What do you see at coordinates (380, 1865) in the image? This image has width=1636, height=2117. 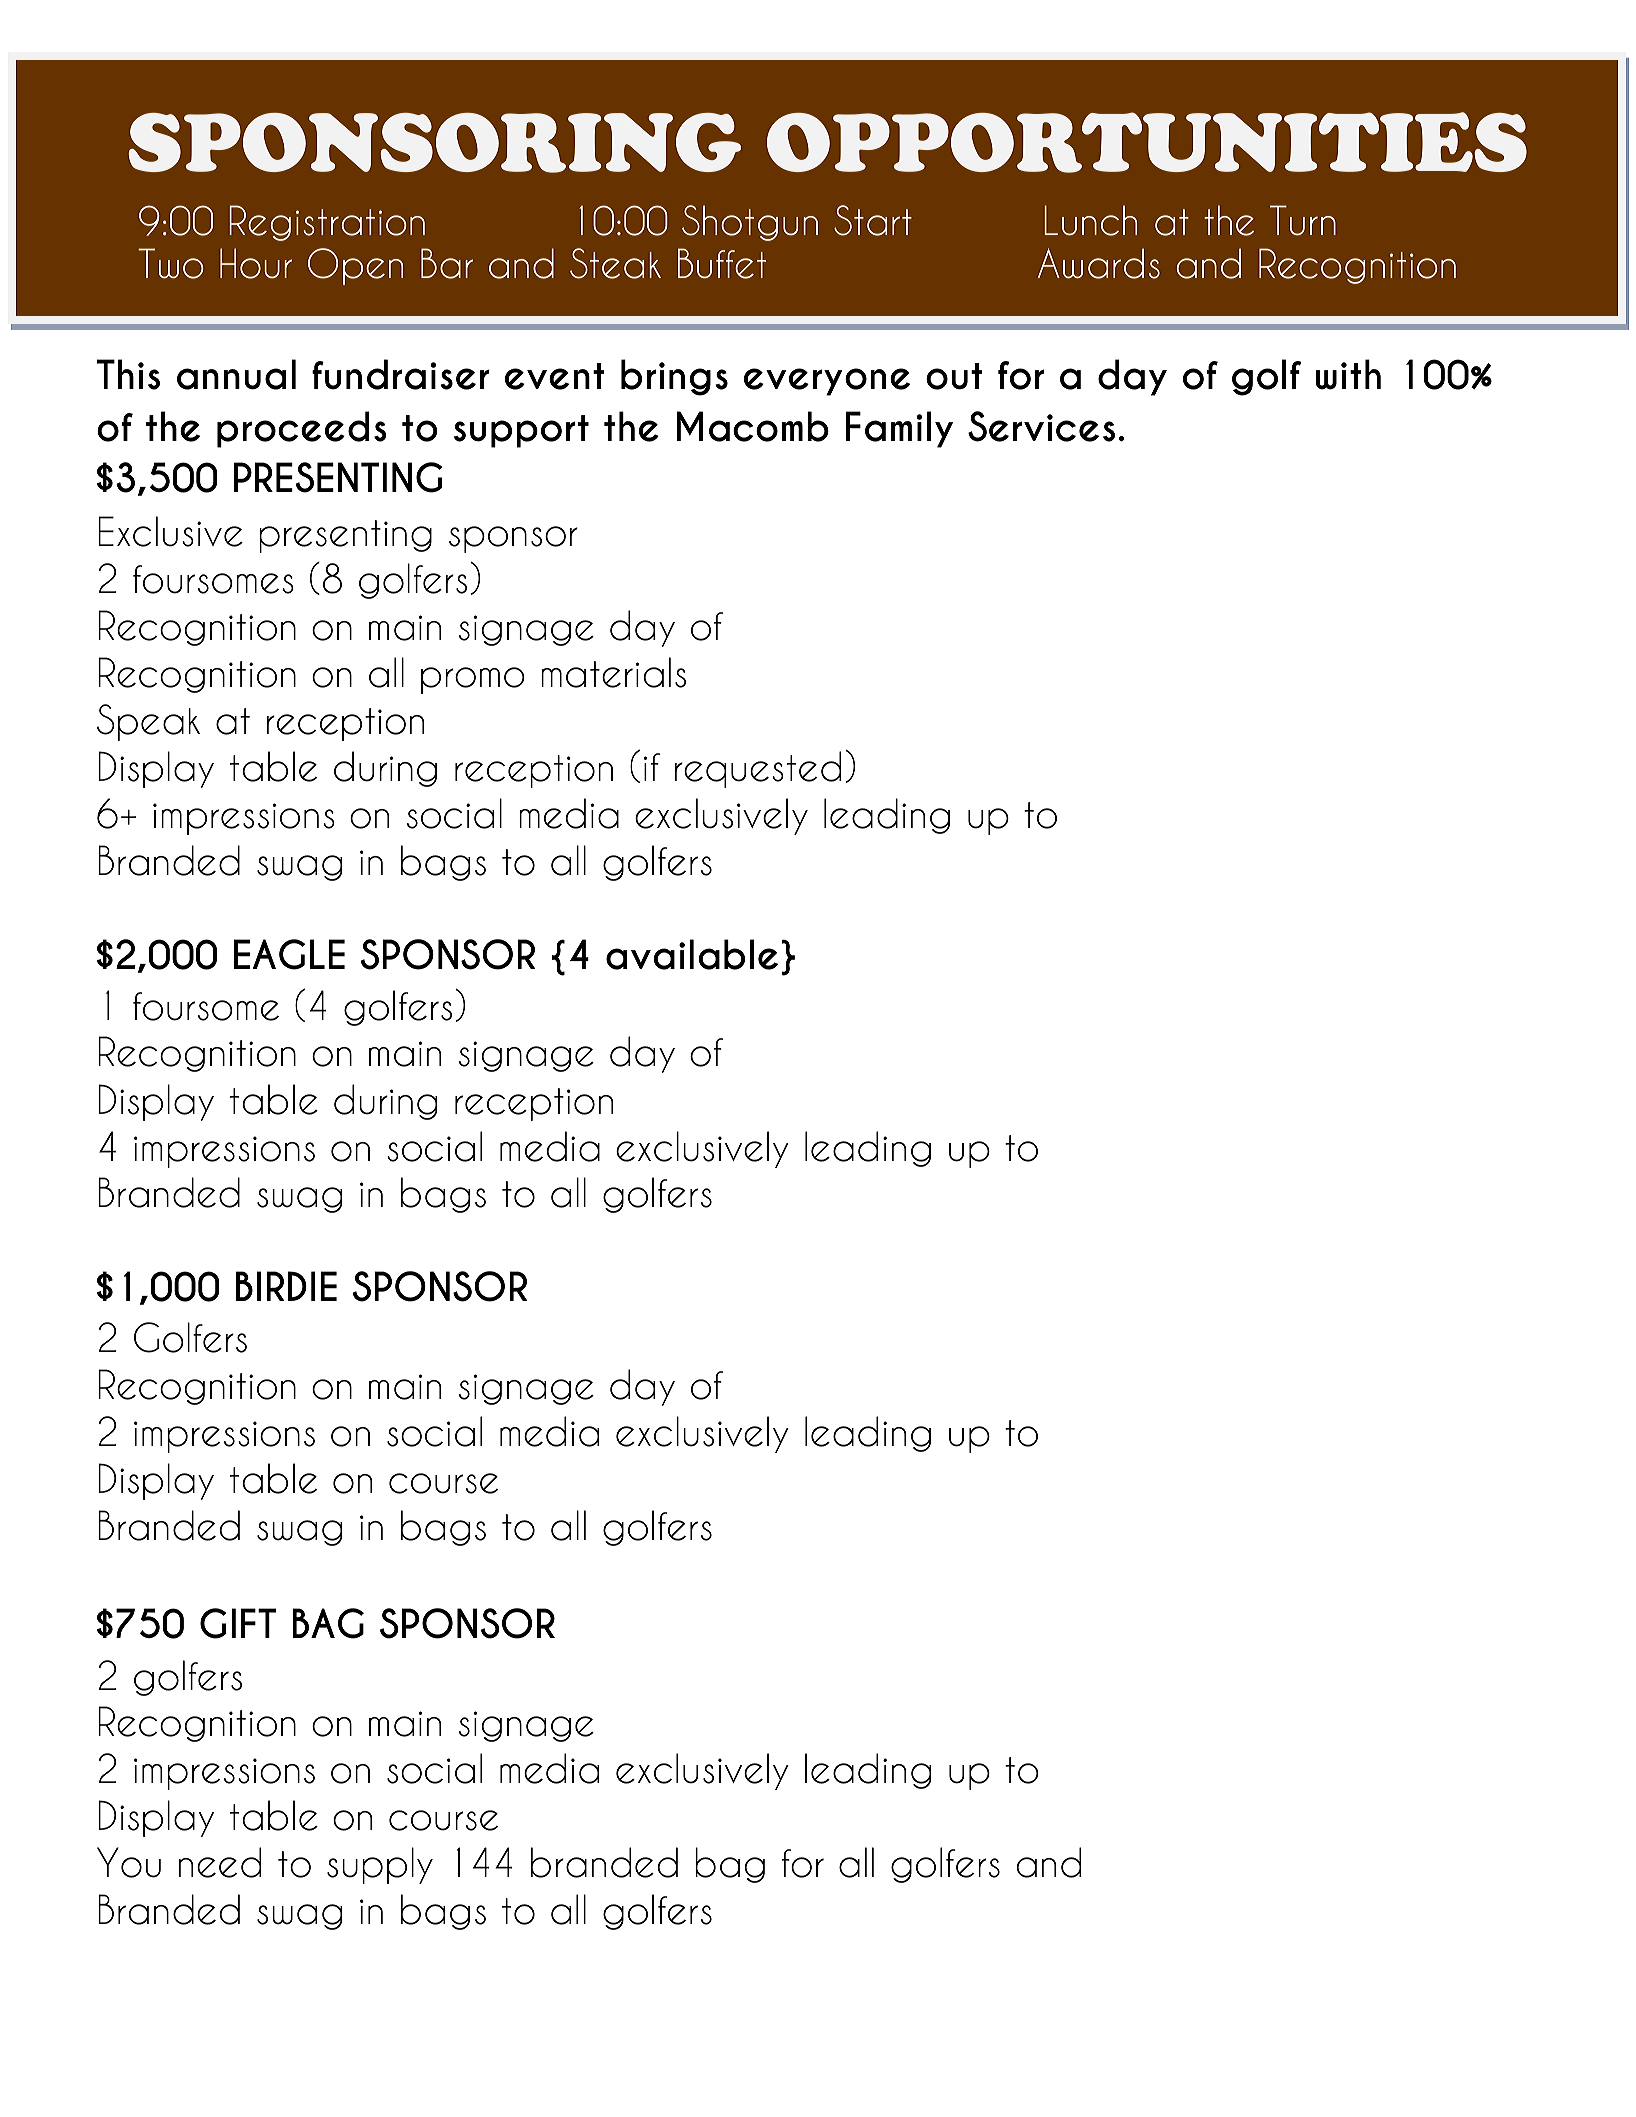 I see `supply` at bounding box center [380, 1865].
